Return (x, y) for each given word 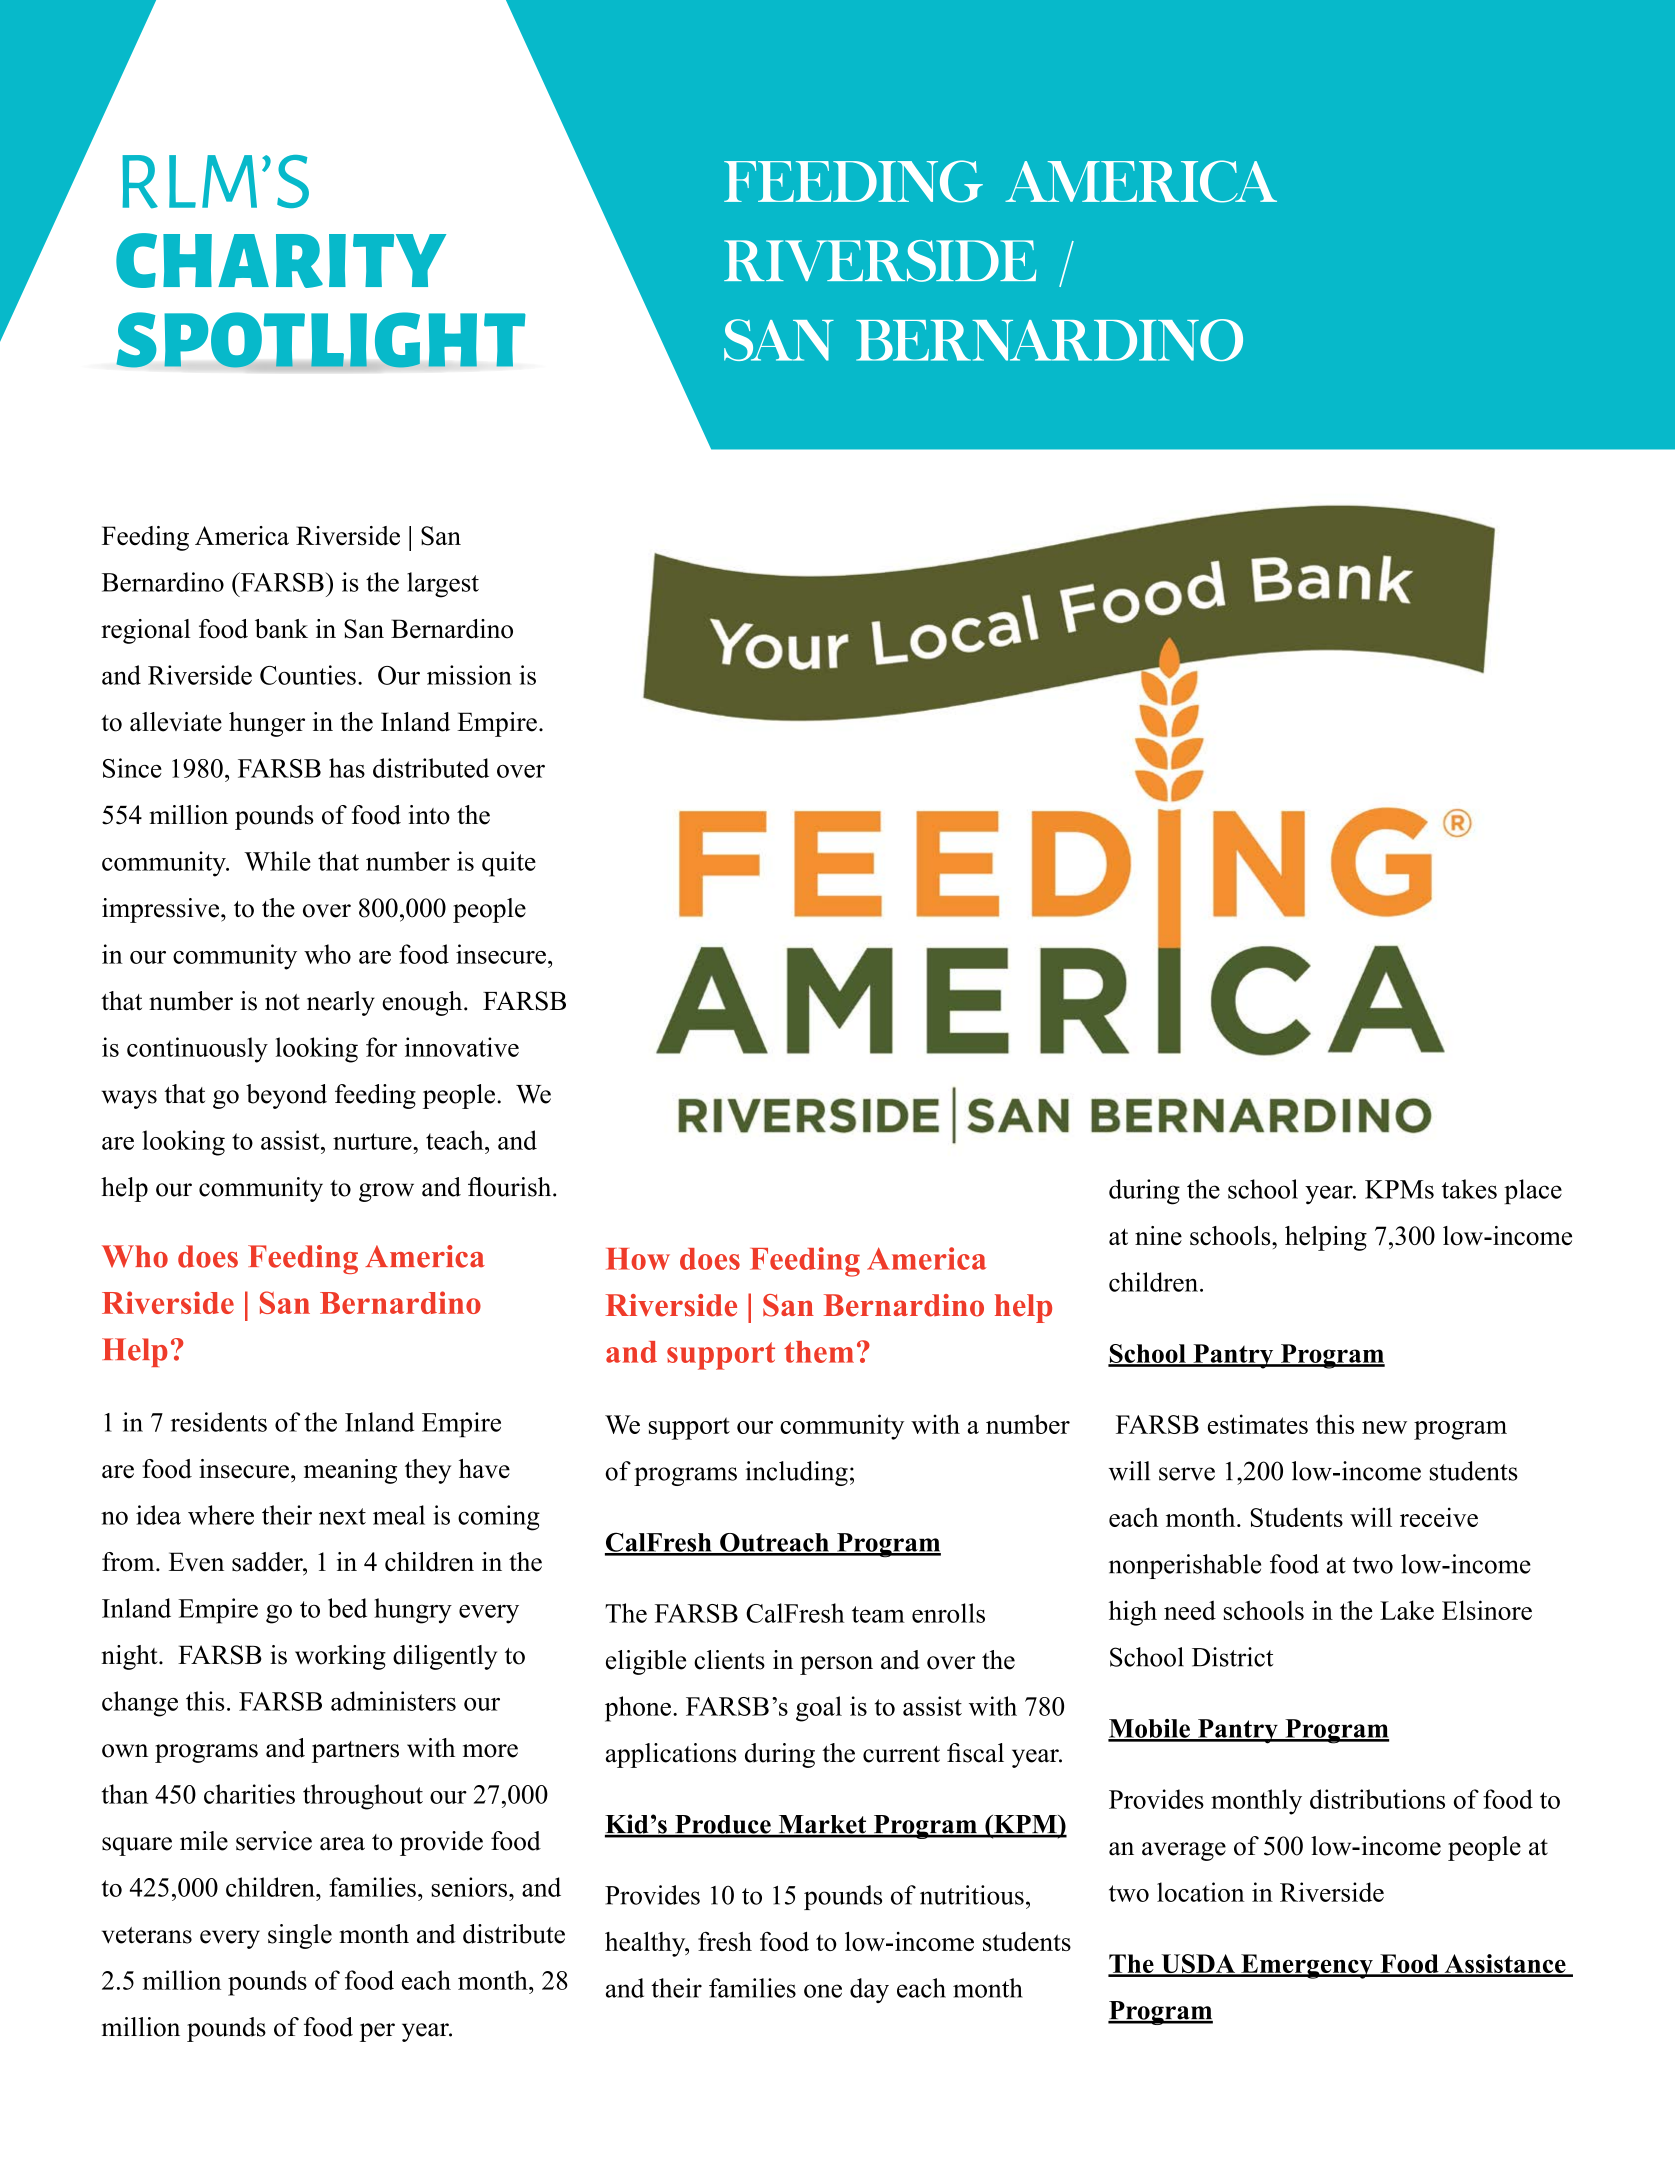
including (796, 1473)
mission (469, 675)
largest (443, 585)
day (869, 1990)
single (300, 1936)
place (1533, 1192)
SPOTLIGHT (321, 341)
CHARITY (281, 260)
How (638, 1259)
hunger (267, 724)
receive (1439, 1517)
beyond (286, 1096)
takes (1469, 1189)
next (342, 1516)
